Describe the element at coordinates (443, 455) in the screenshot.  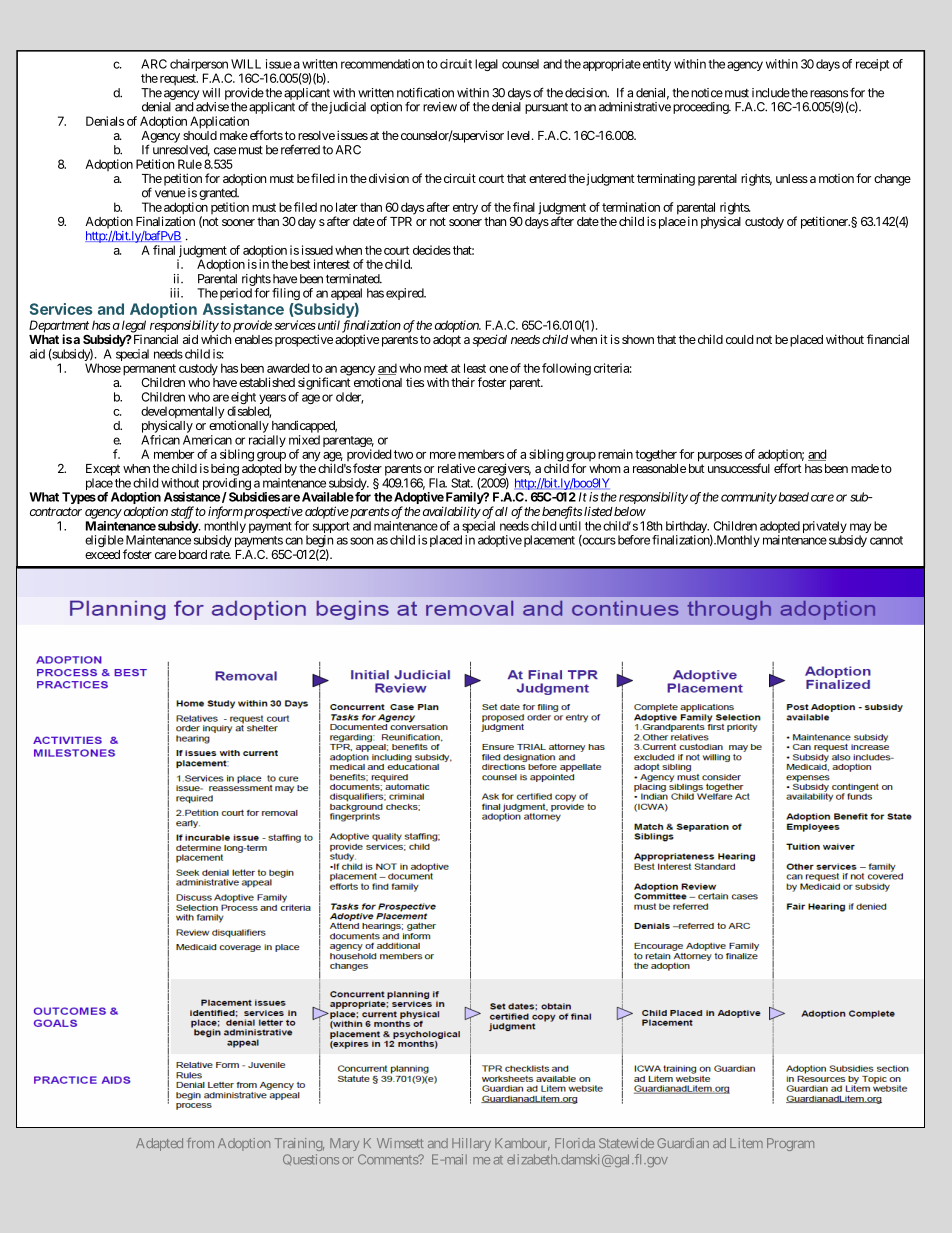
I see `more` at that location.
